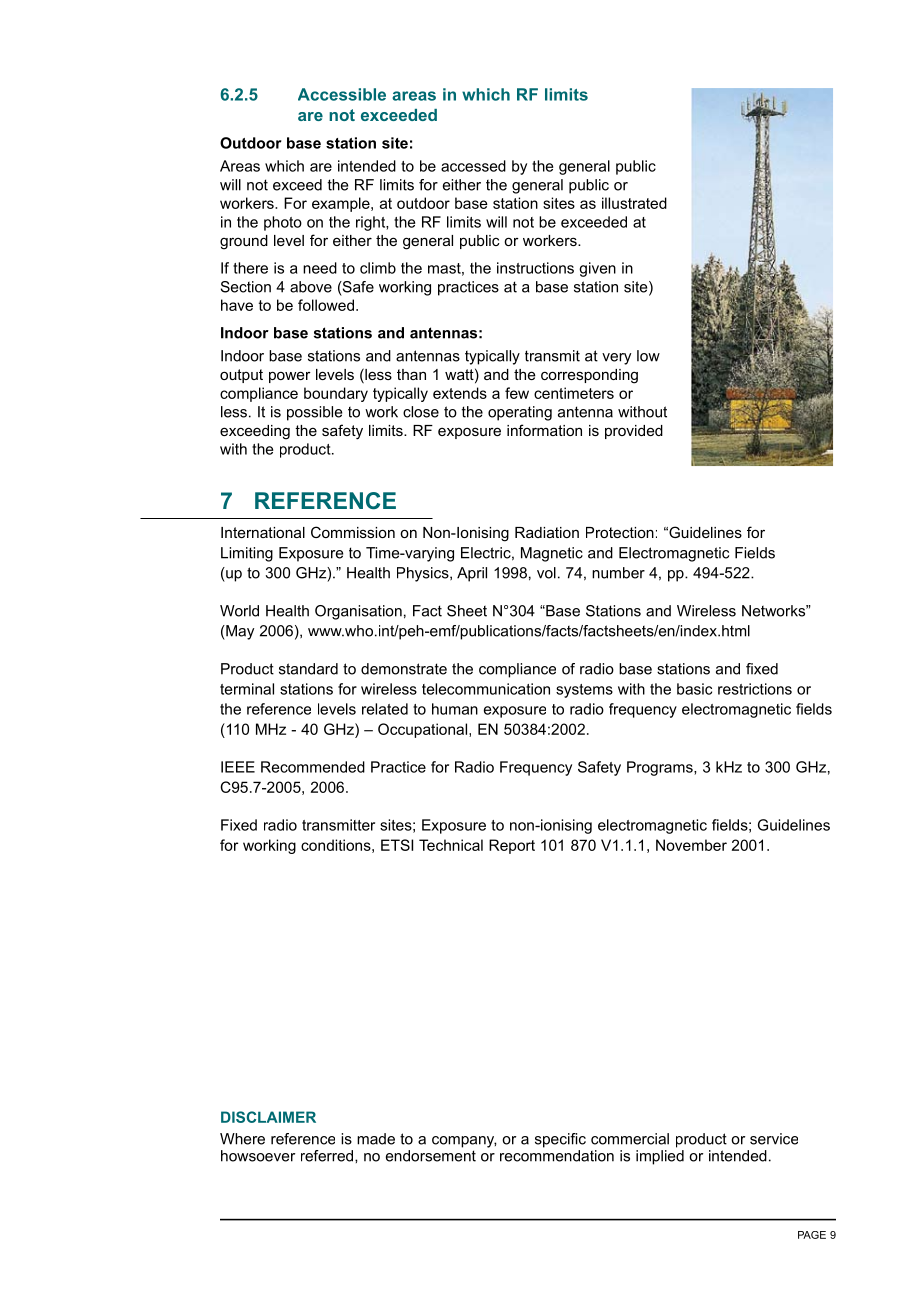 The height and width of the screenshot is (1308, 924). I want to click on referred, so click(328, 1156).
